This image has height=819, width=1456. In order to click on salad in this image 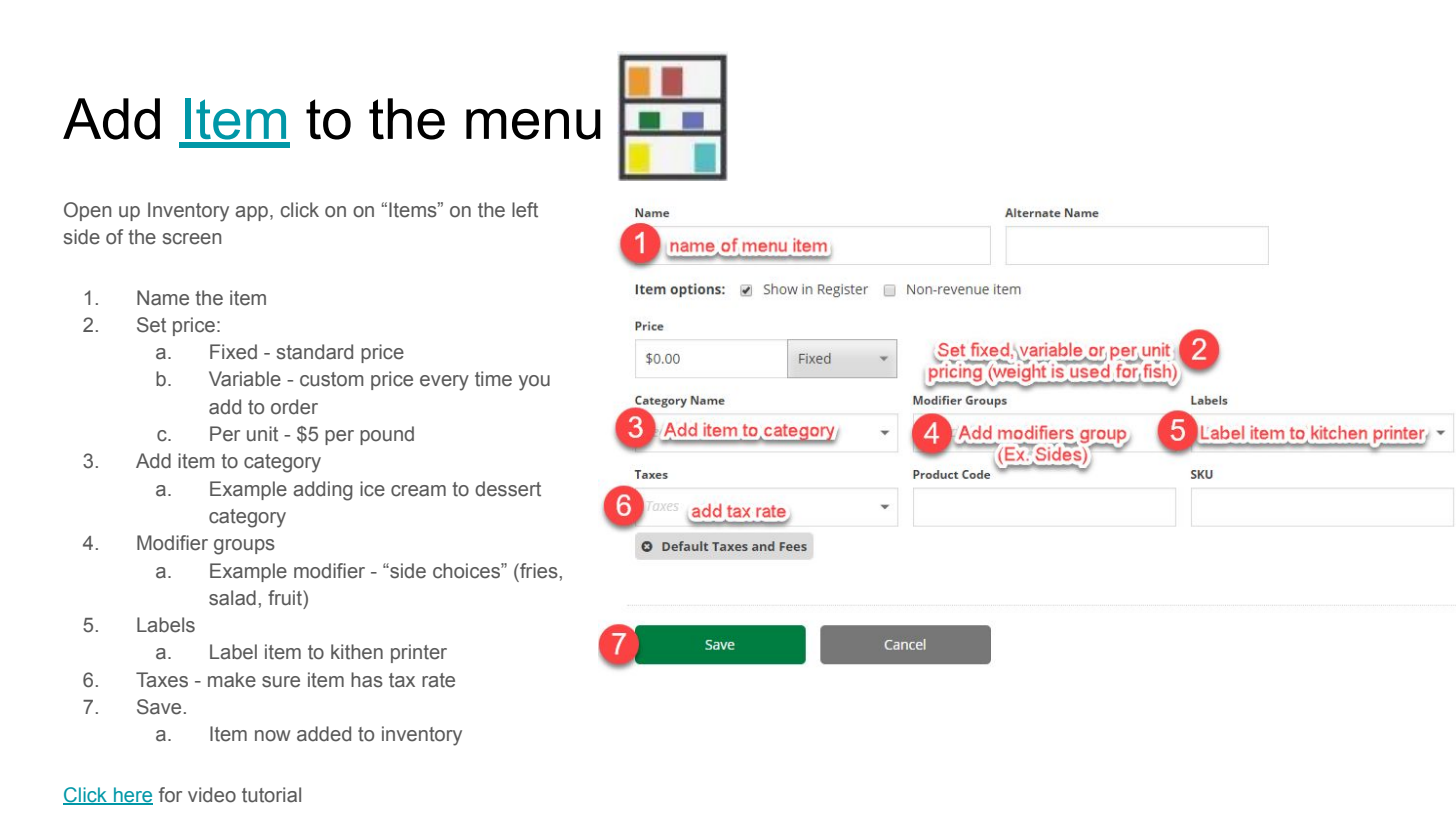, I will do `click(232, 598)`.
